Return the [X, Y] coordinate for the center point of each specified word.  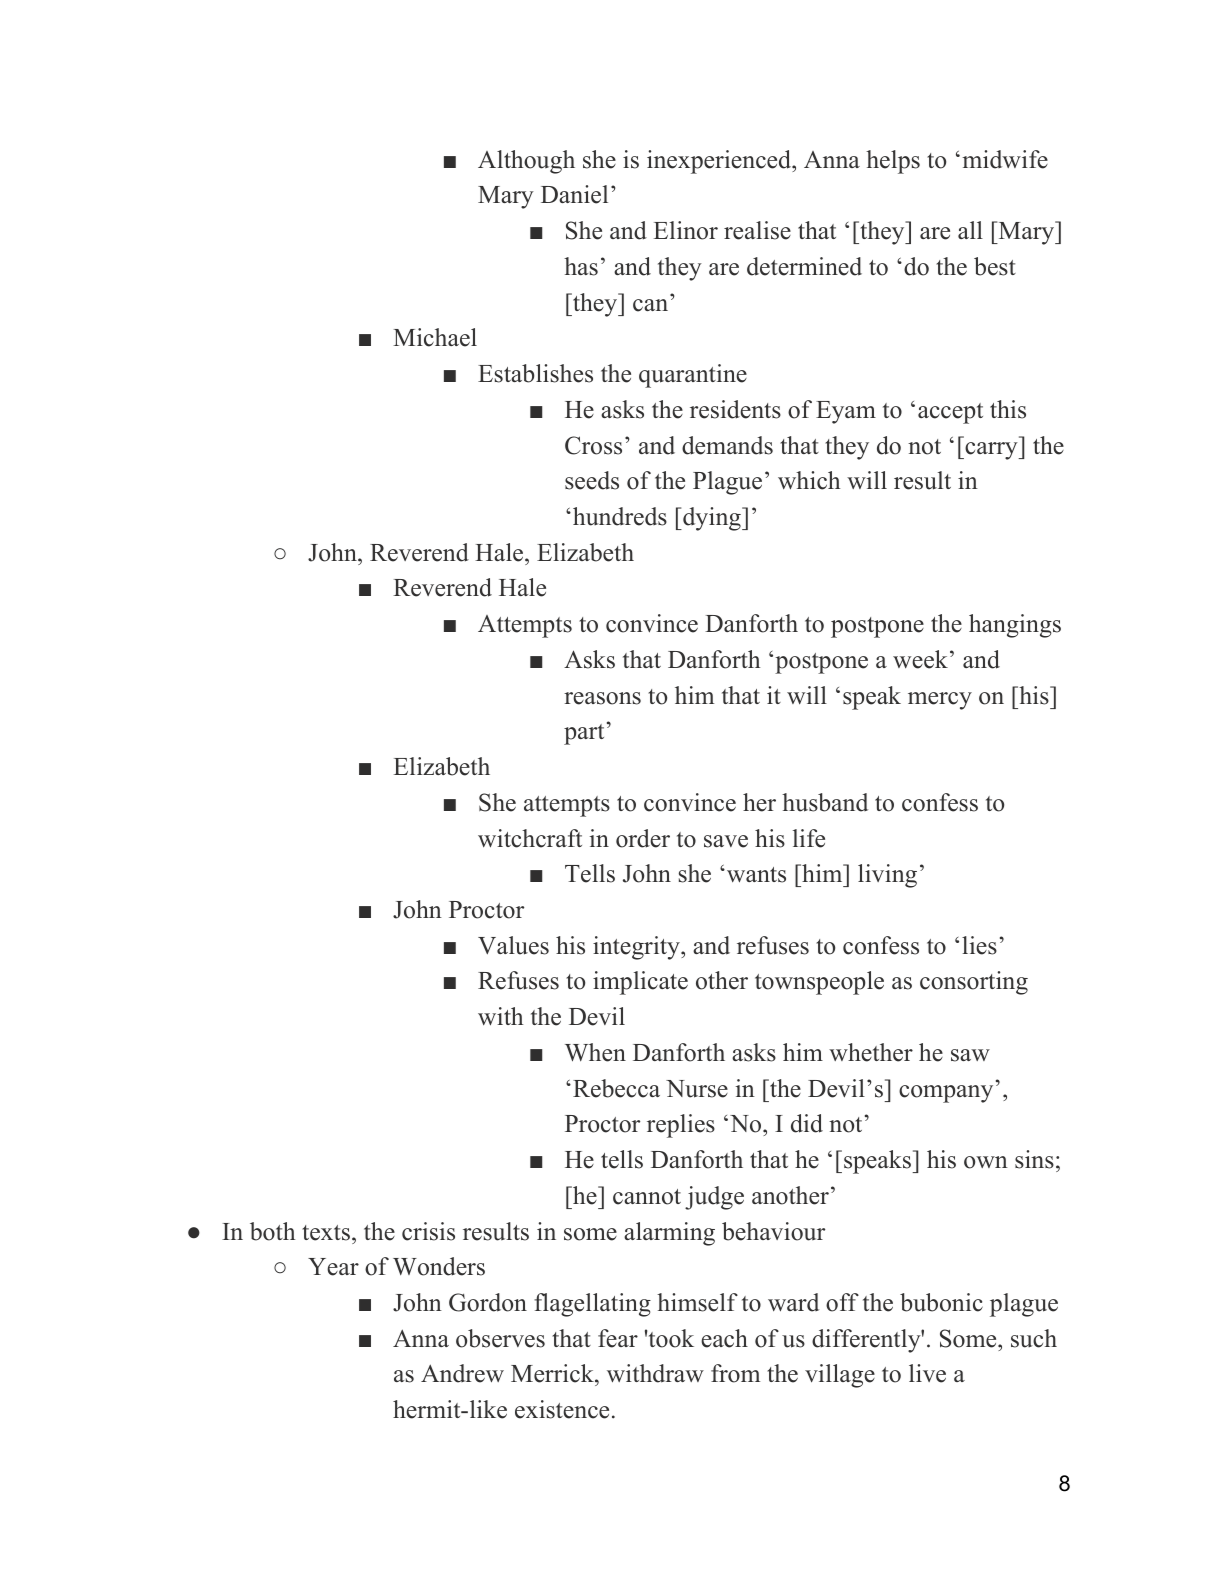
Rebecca [616, 1088]
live [927, 1373]
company [946, 1094]
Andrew [462, 1373]
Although [526, 162]
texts [326, 1233]
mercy [940, 701]
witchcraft [530, 838]
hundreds [620, 516]
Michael [435, 337]
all [970, 230]
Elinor [686, 230]
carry [991, 451]
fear [618, 1338]
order [643, 838]
